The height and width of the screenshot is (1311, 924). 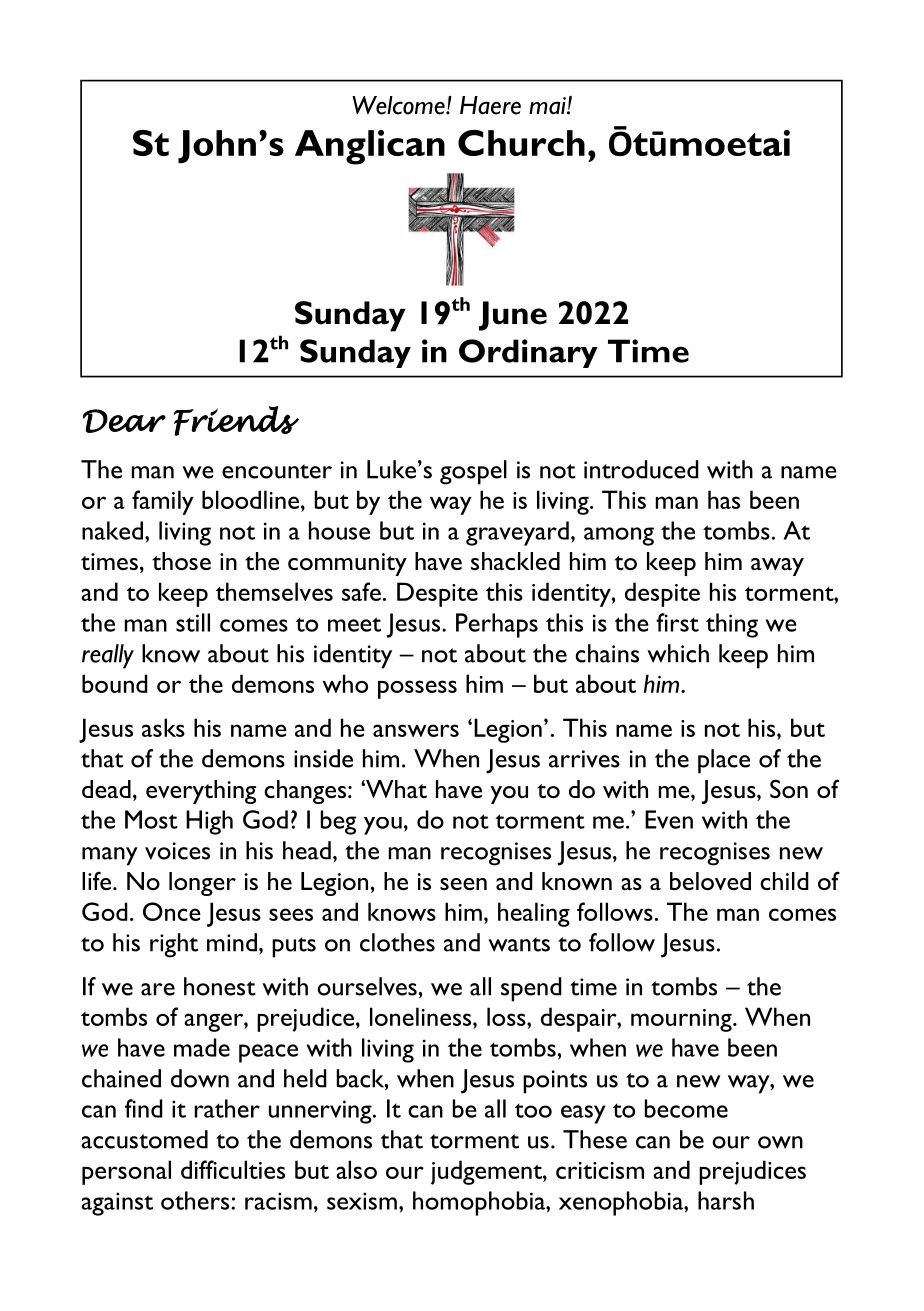 What do you see at coordinates (163, 502) in the screenshot?
I see `family` at bounding box center [163, 502].
